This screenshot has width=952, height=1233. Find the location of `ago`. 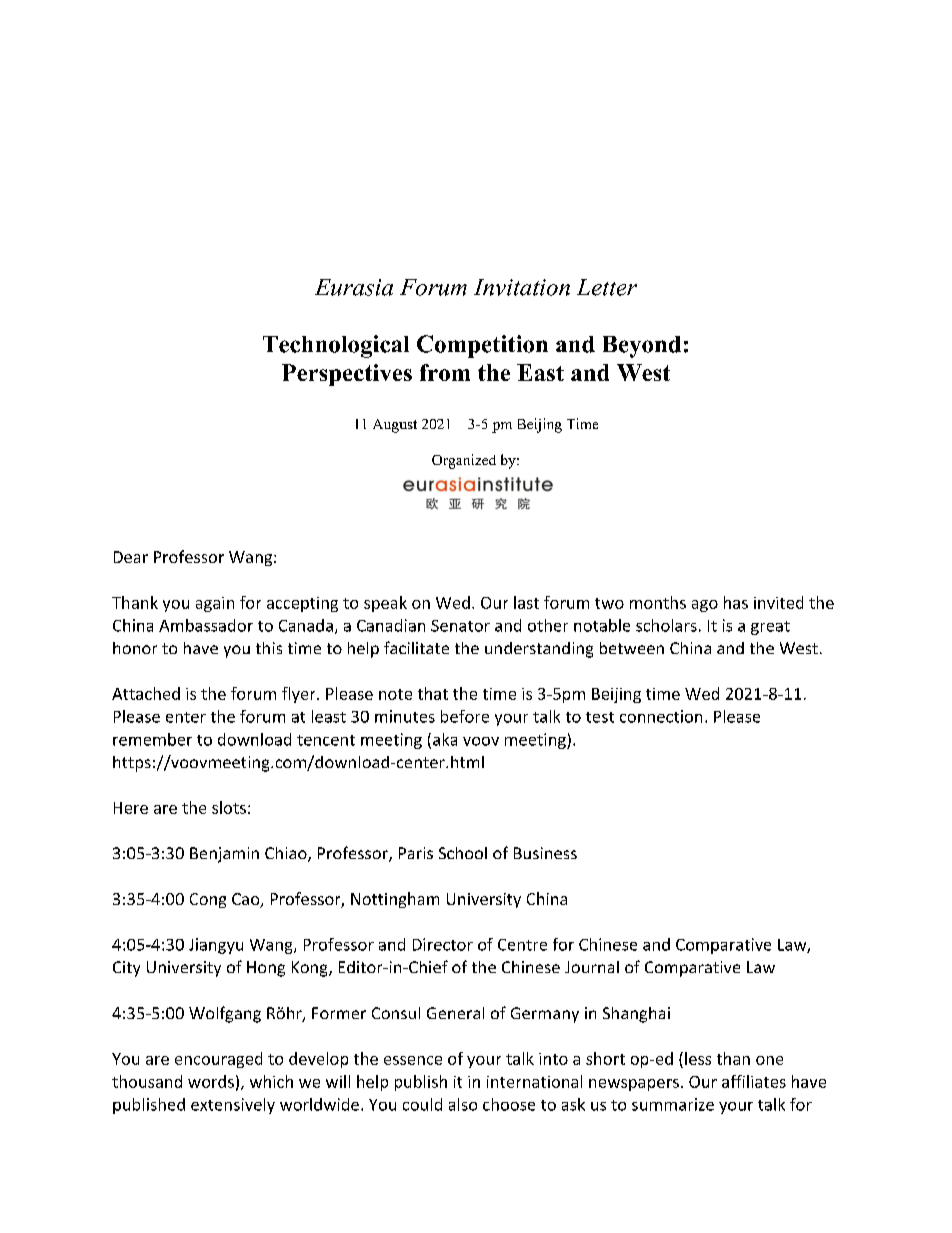

ago is located at coordinates (705, 606).
